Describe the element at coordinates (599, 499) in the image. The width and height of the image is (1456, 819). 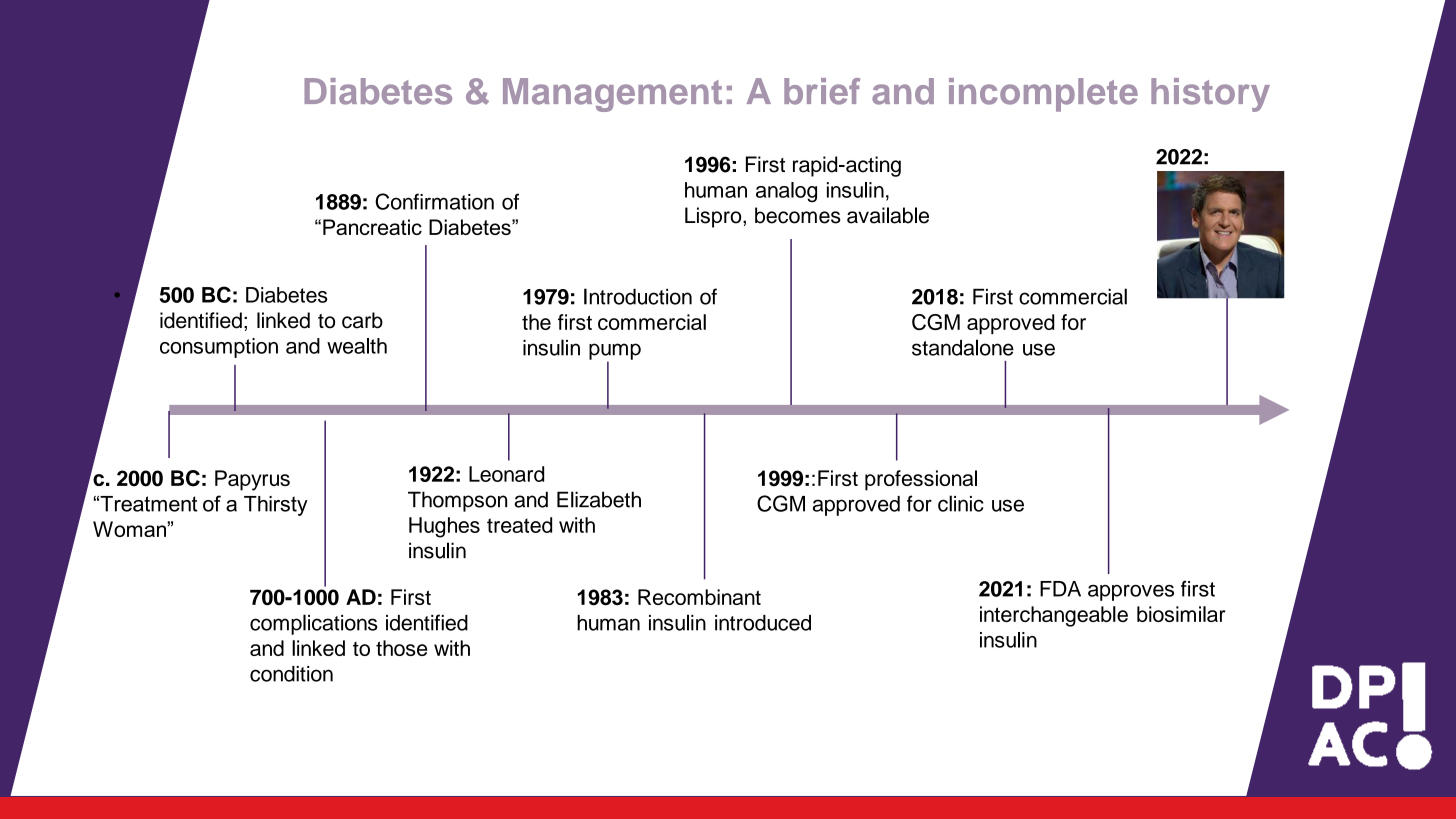
I see `Elizabeth` at that location.
